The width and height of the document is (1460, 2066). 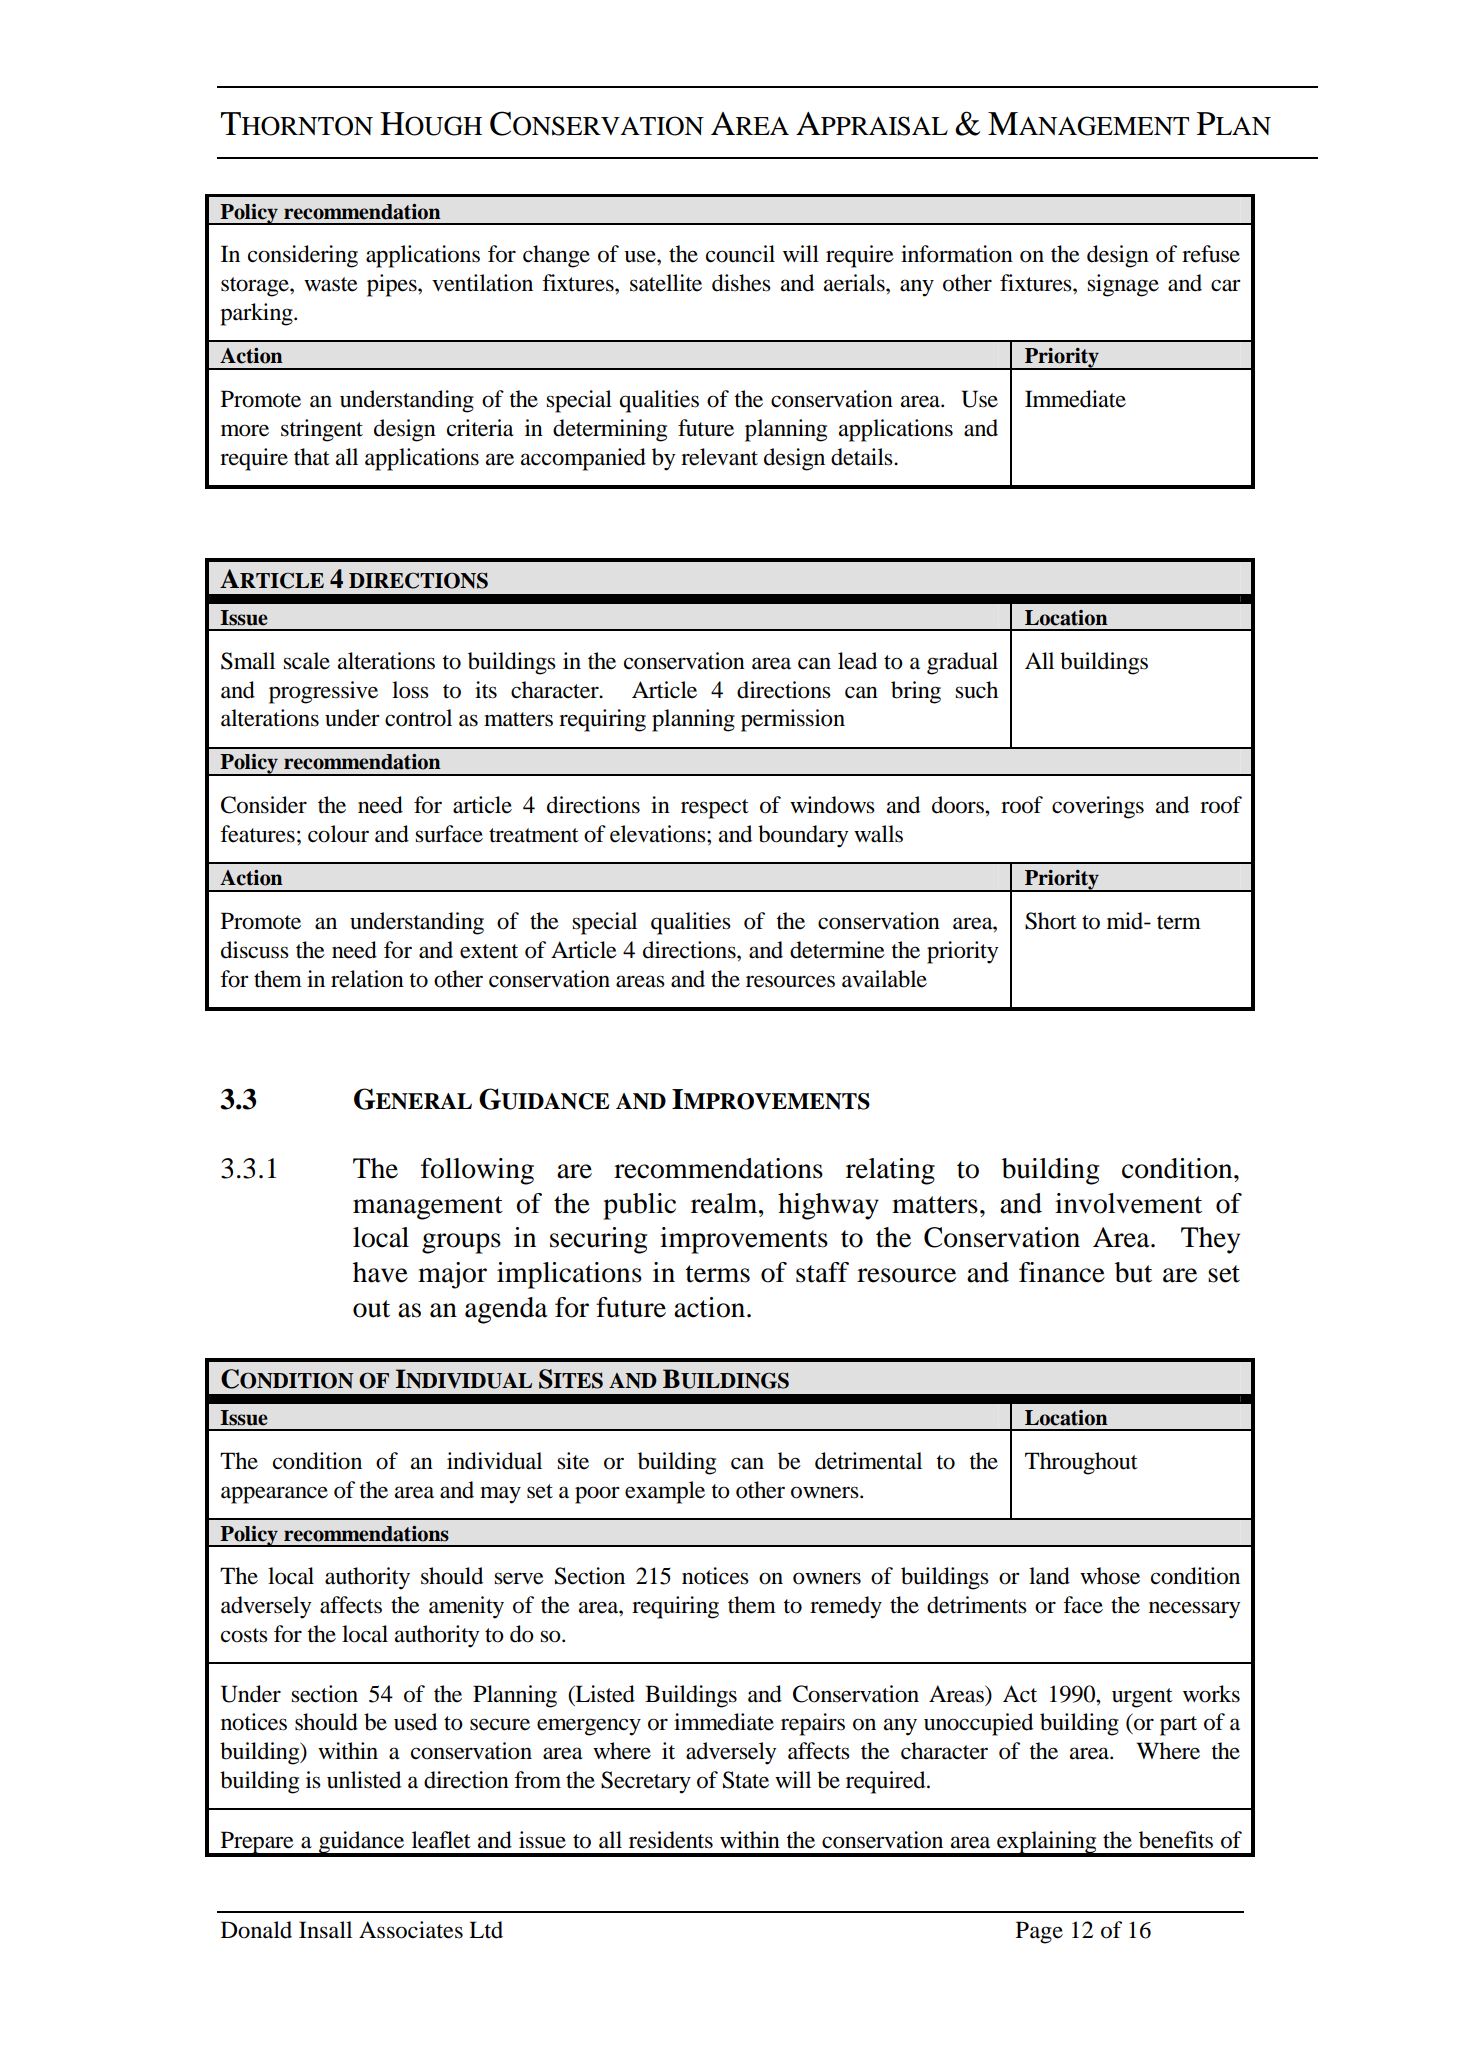 What do you see at coordinates (741, 283) in the document?
I see `dishes` at bounding box center [741, 283].
